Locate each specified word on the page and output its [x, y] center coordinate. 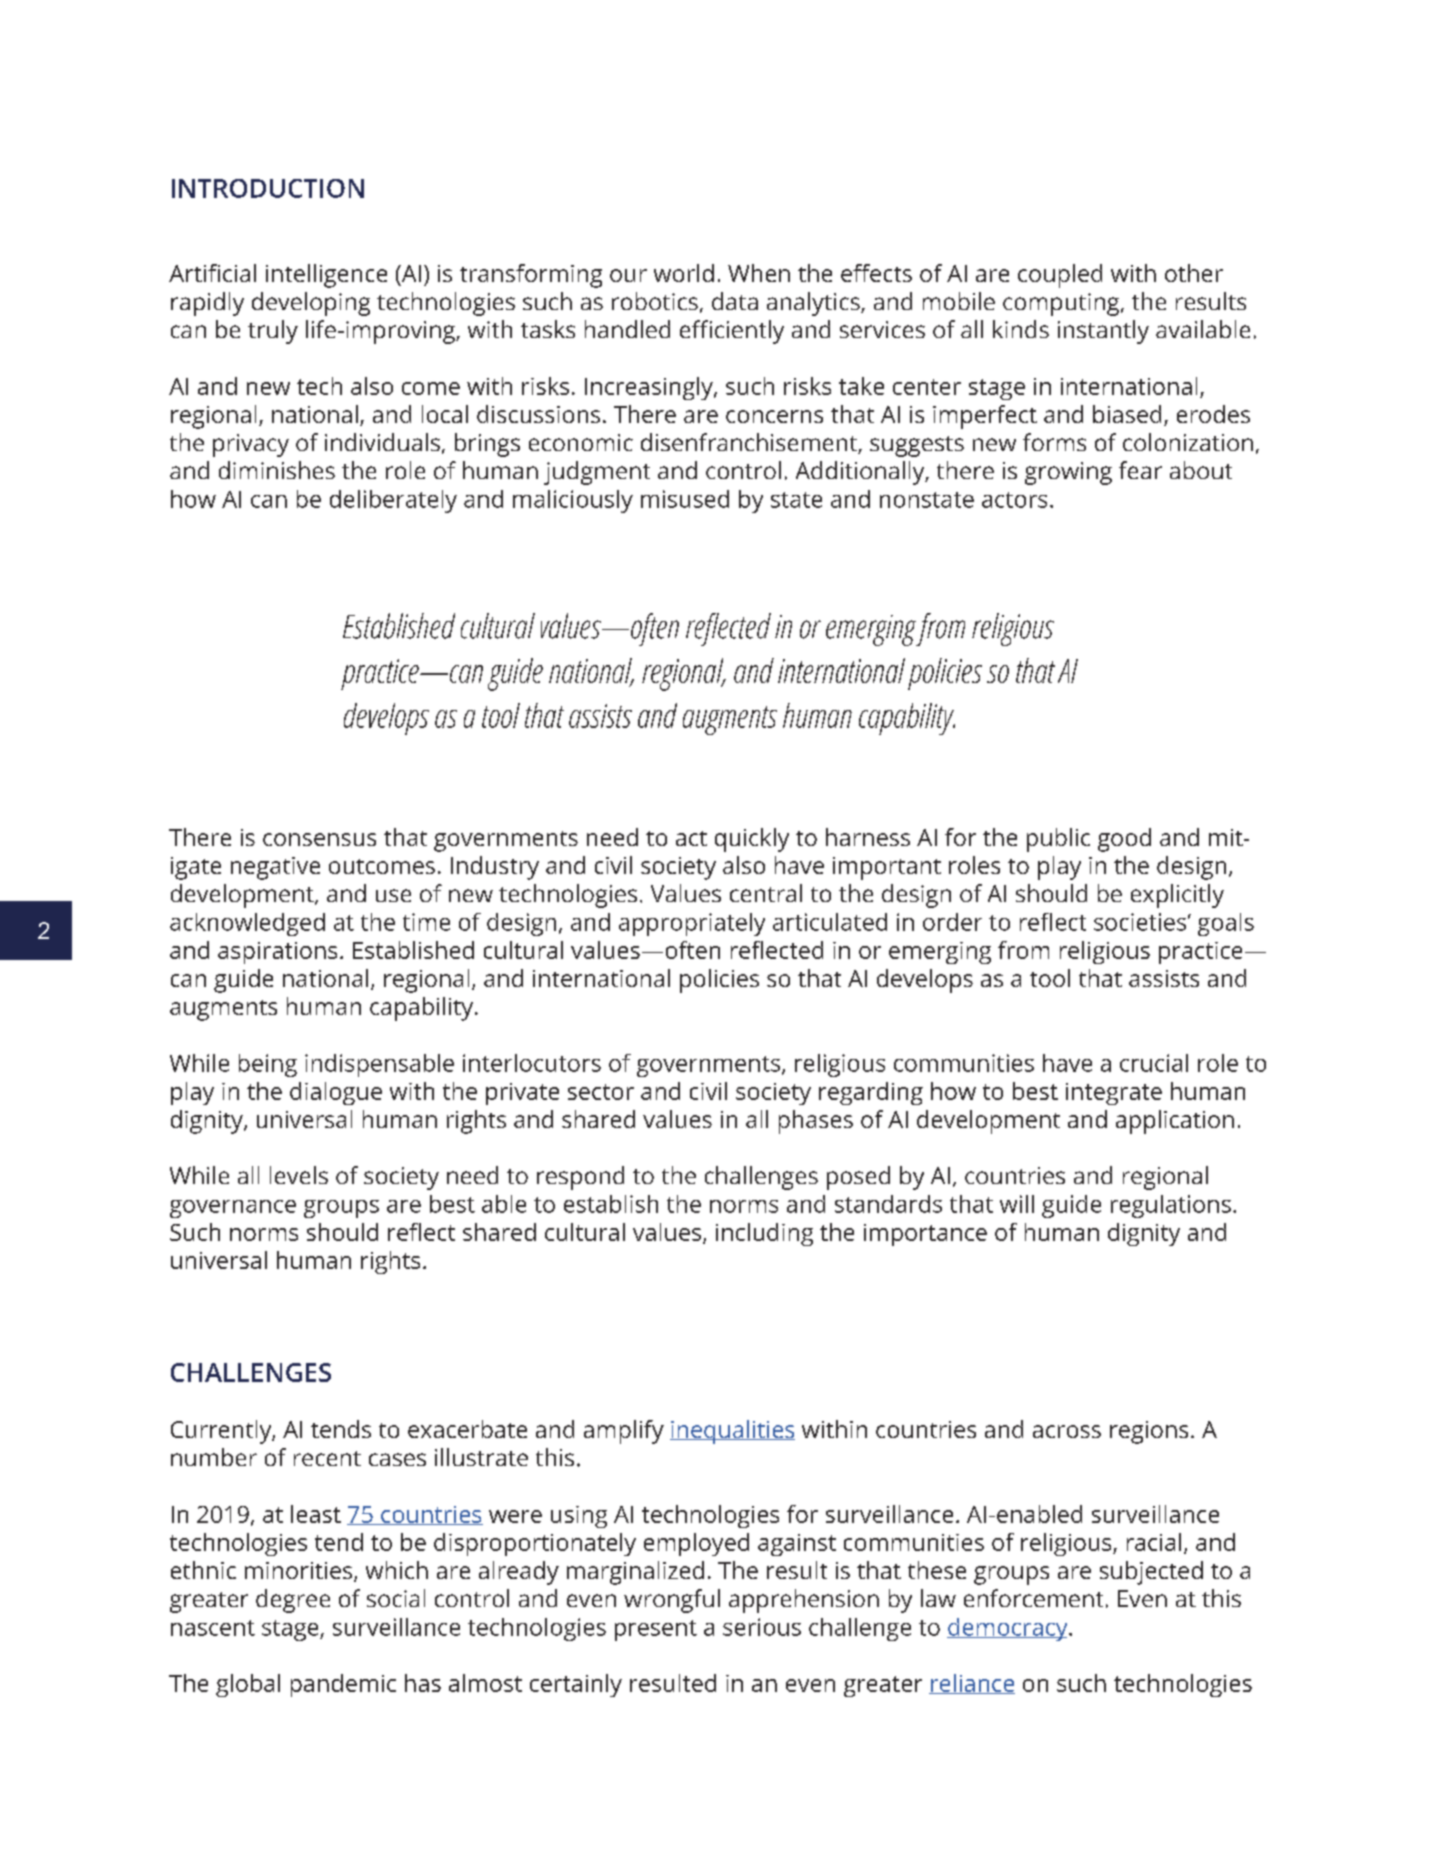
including [764, 1234]
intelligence [326, 276]
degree [293, 1601]
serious [762, 1627]
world [684, 273]
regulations [1171, 1206]
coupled [1060, 276]
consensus [319, 839]
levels [299, 1175]
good [1124, 840]
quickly [752, 840]
